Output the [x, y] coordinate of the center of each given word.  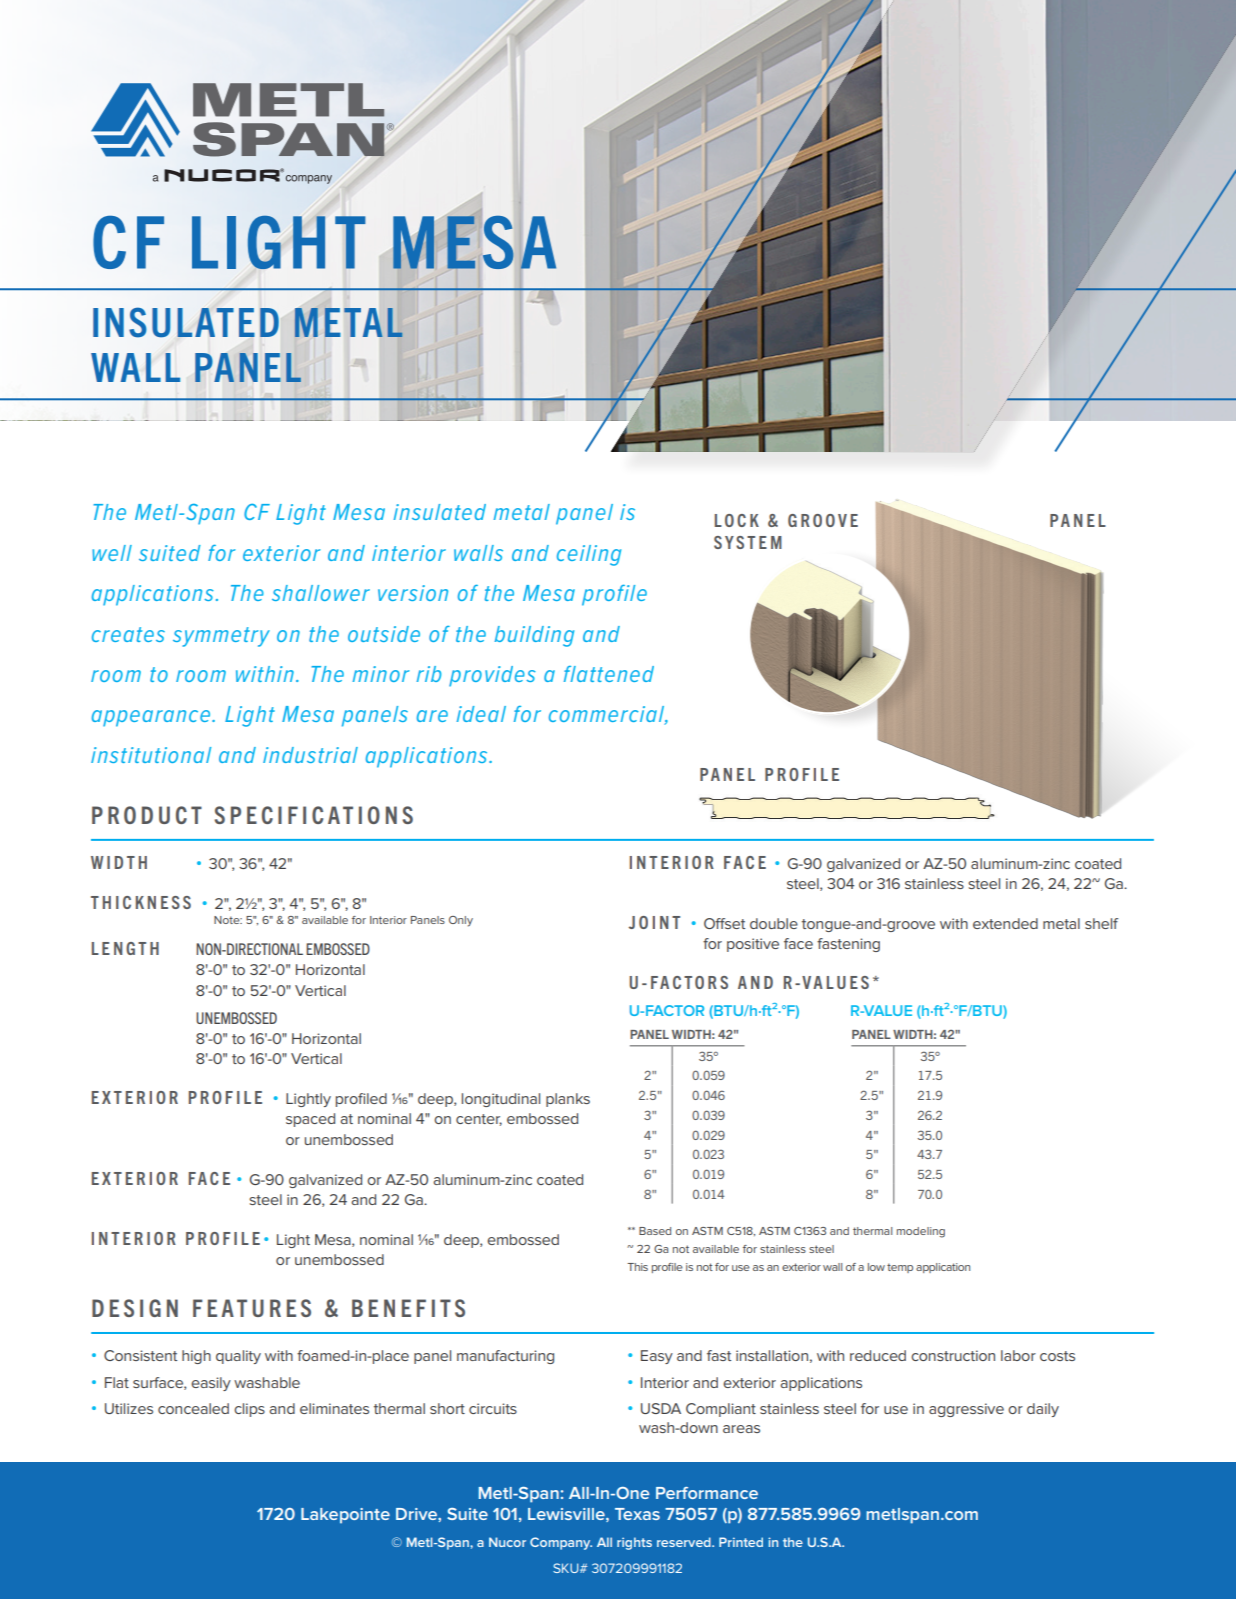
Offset [724, 923]
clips [249, 1410]
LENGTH [125, 948]
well [112, 553]
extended [1005, 923]
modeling [921, 1232]
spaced [310, 1120]
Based [655, 1231]
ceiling [589, 555]
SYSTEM [748, 542]
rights [634, 1543]
